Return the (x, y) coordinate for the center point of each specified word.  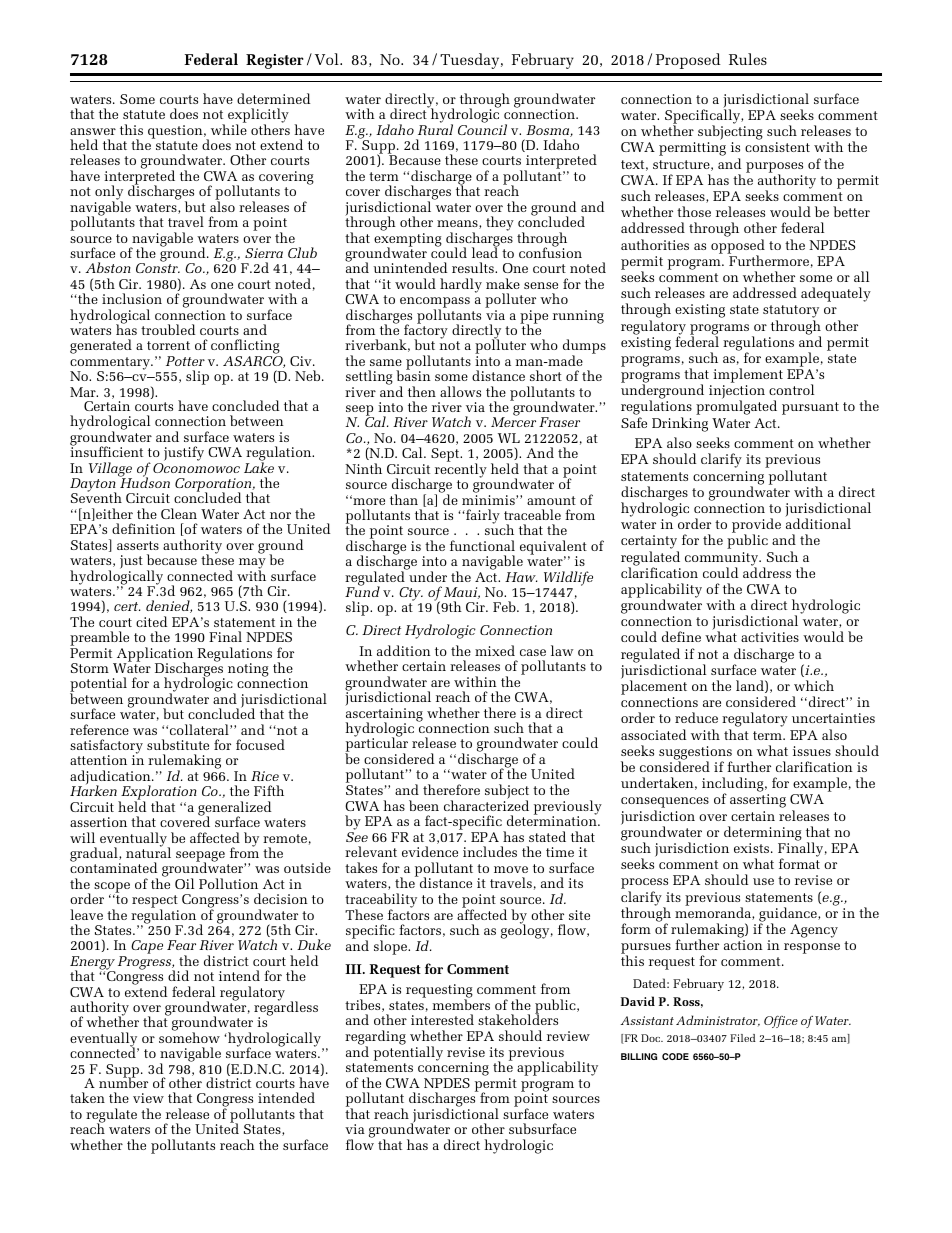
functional (482, 545)
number (123, 1082)
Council (482, 128)
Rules (748, 59)
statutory (791, 313)
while (229, 128)
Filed (743, 1038)
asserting (758, 801)
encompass (435, 304)
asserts (138, 545)
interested (442, 1019)
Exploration (158, 794)
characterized (486, 804)
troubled (168, 329)
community (723, 560)
